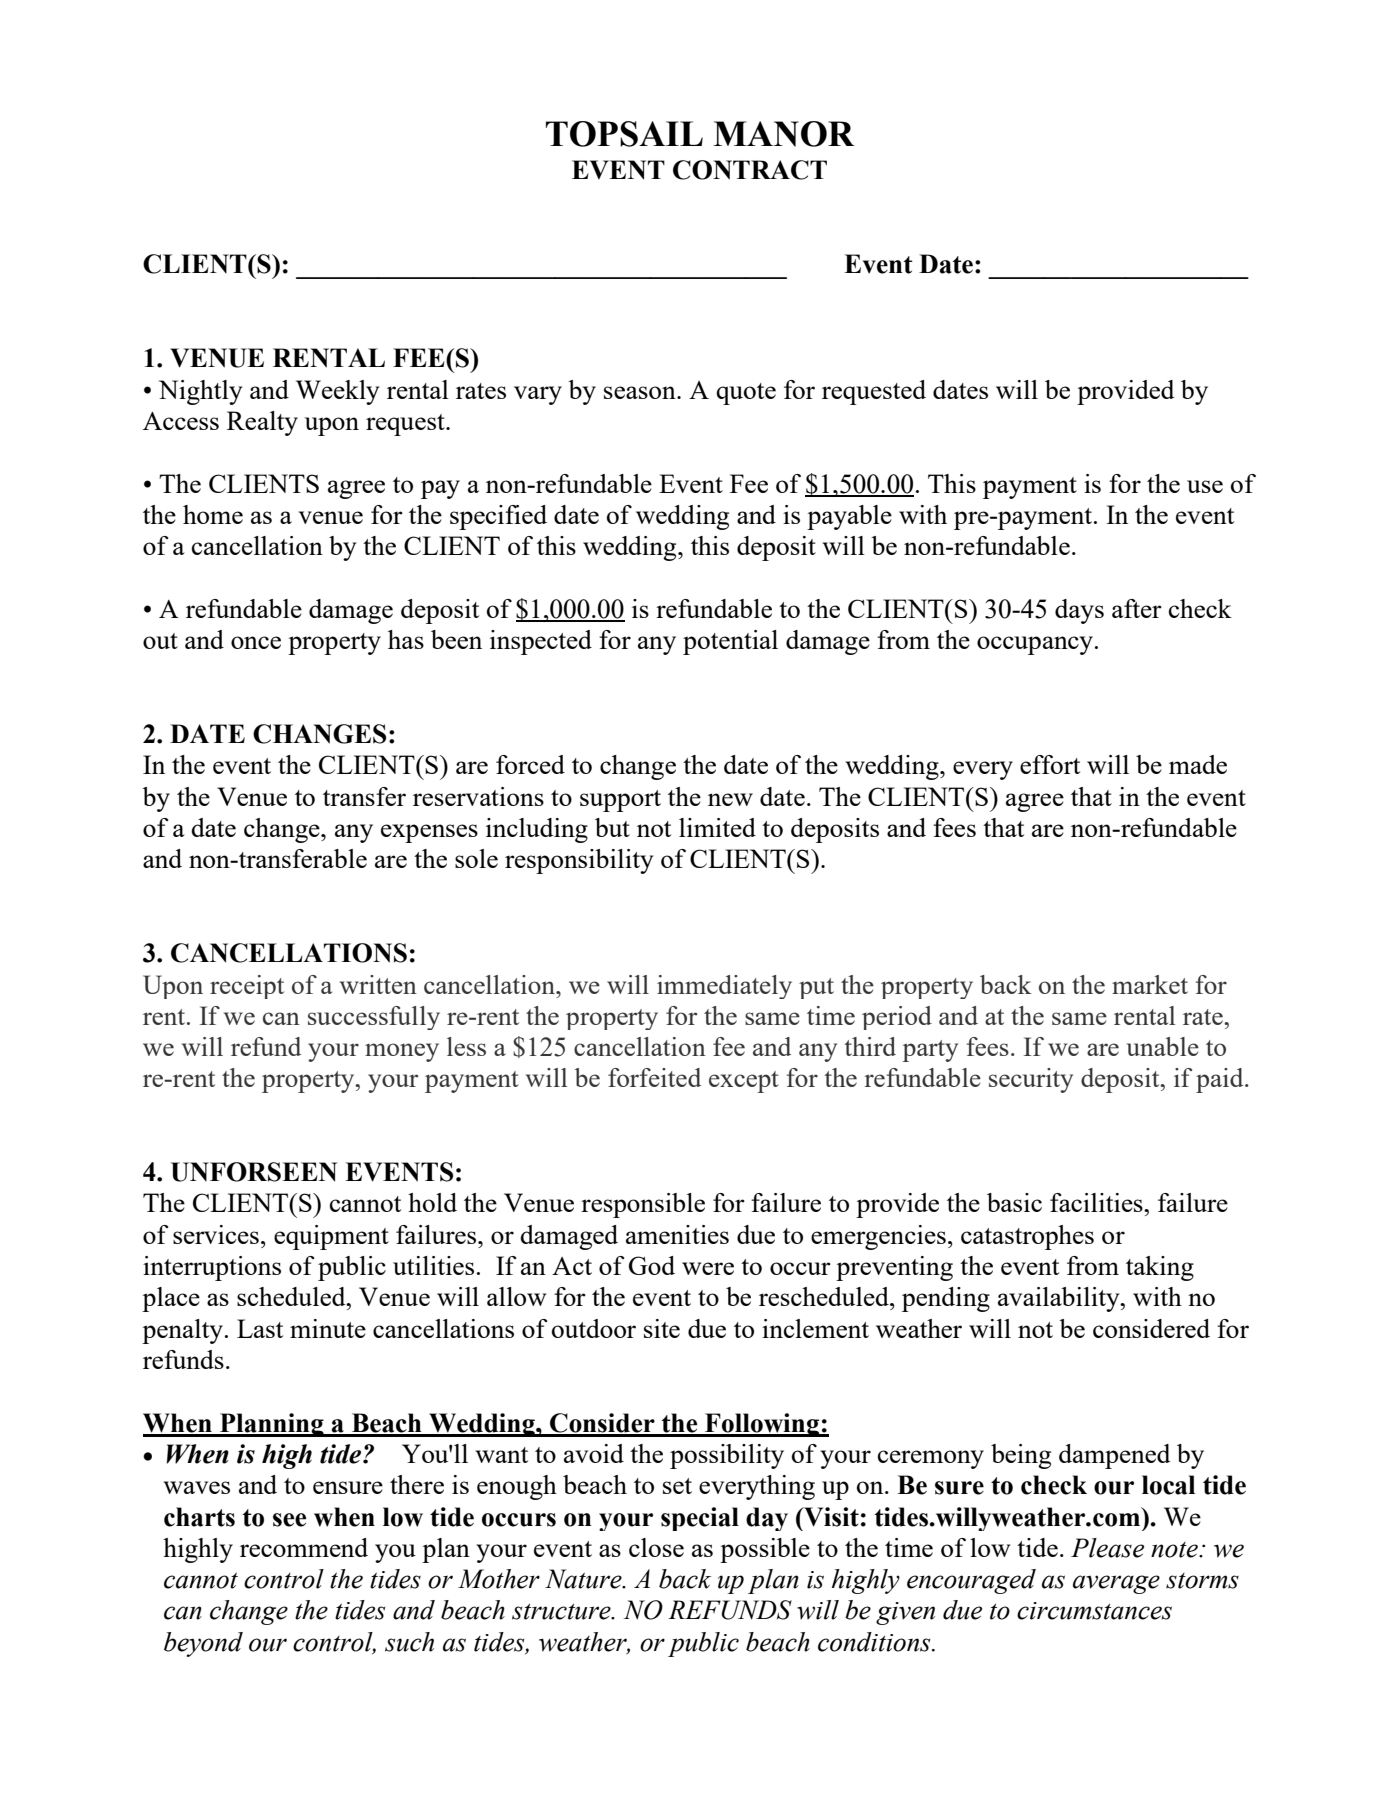 This screenshot has height=1797, width=1389. What do you see at coordinates (304, 1547) in the screenshot?
I see `recommend` at bounding box center [304, 1547].
